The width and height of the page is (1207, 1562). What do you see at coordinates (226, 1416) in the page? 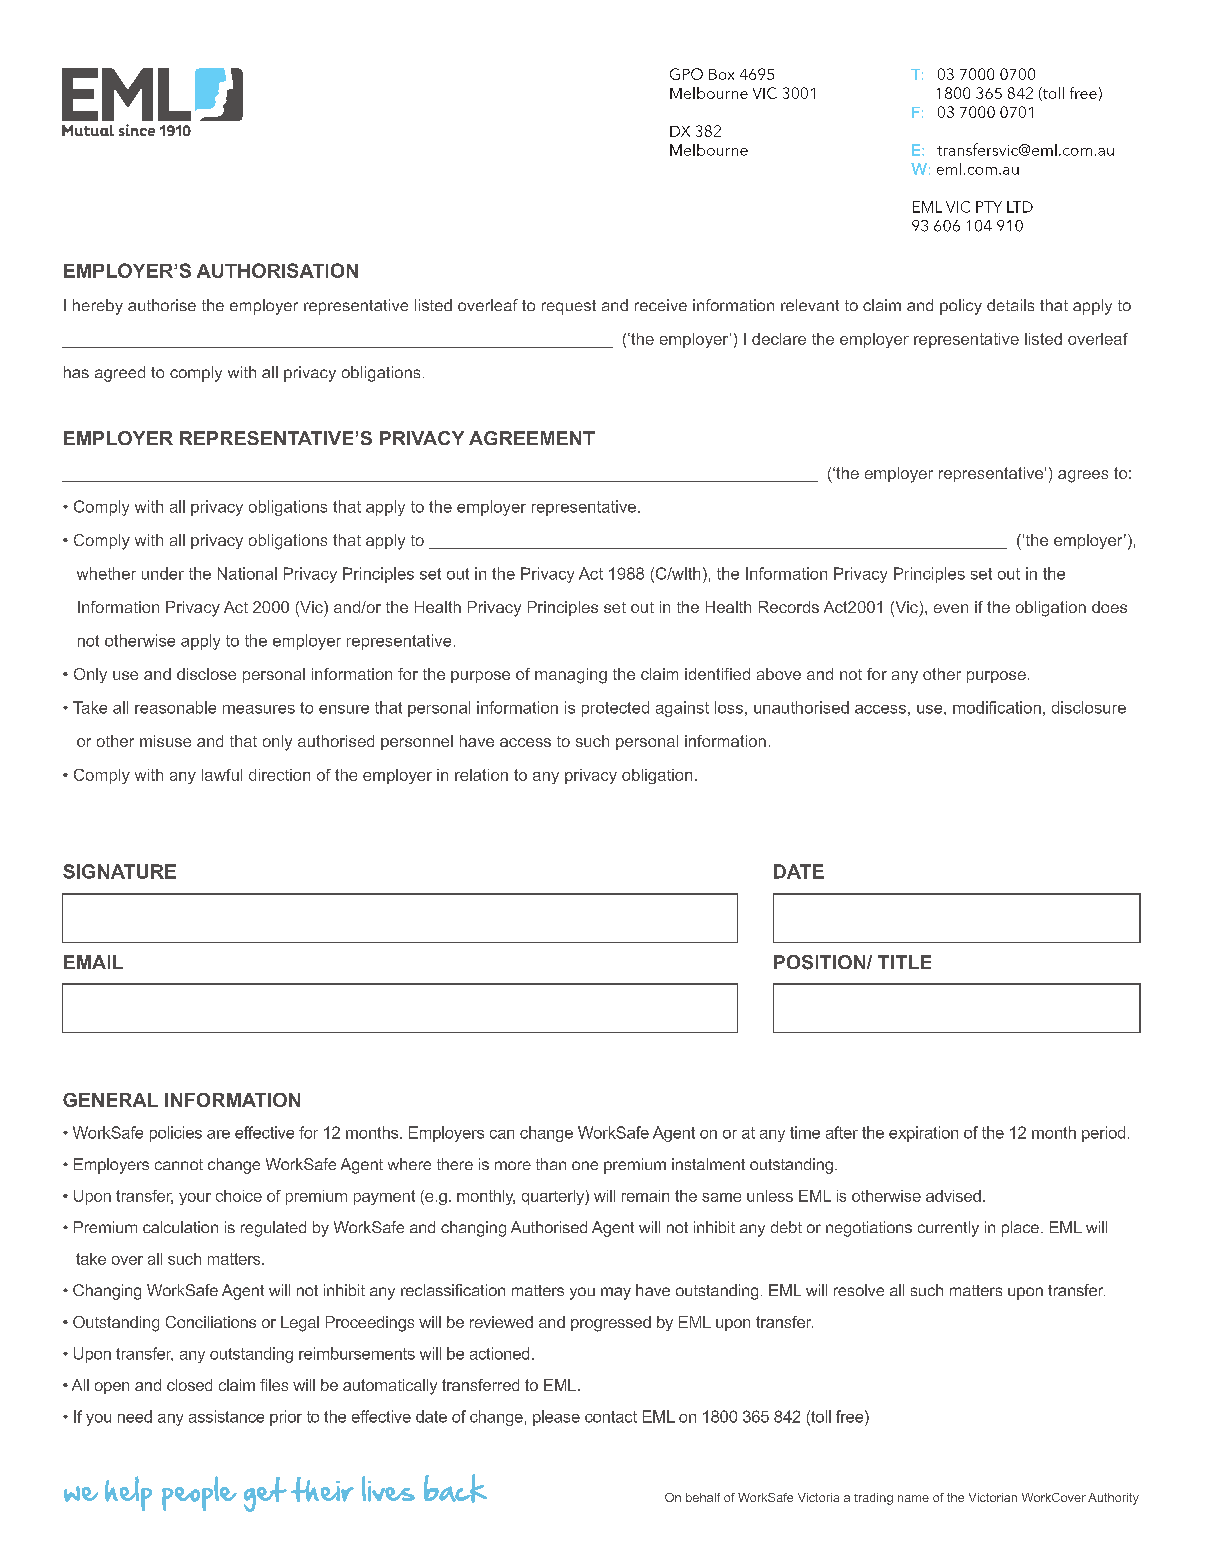
I see `assistance` at bounding box center [226, 1416].
